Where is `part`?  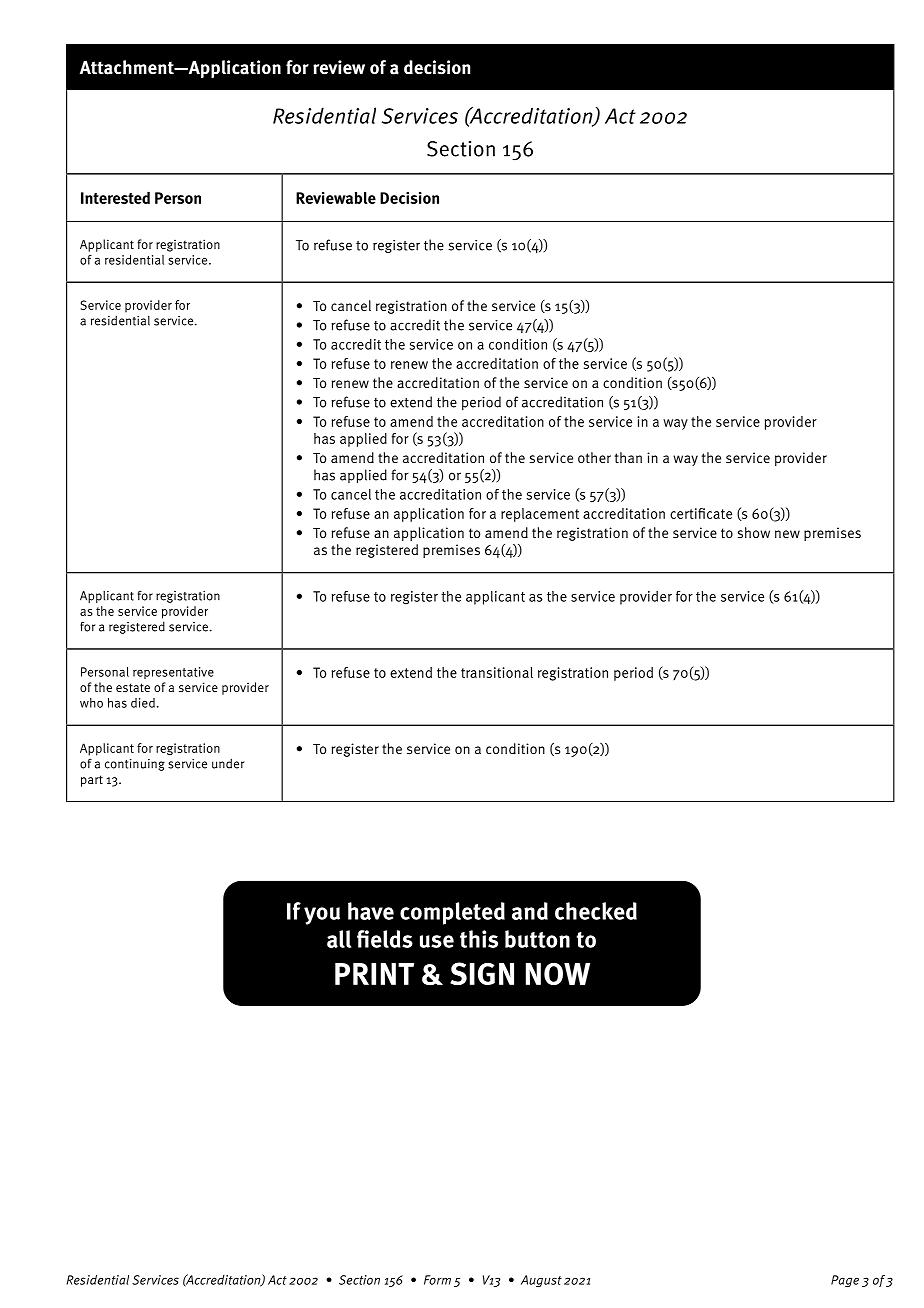 part is located at coordinates (92, 781).
